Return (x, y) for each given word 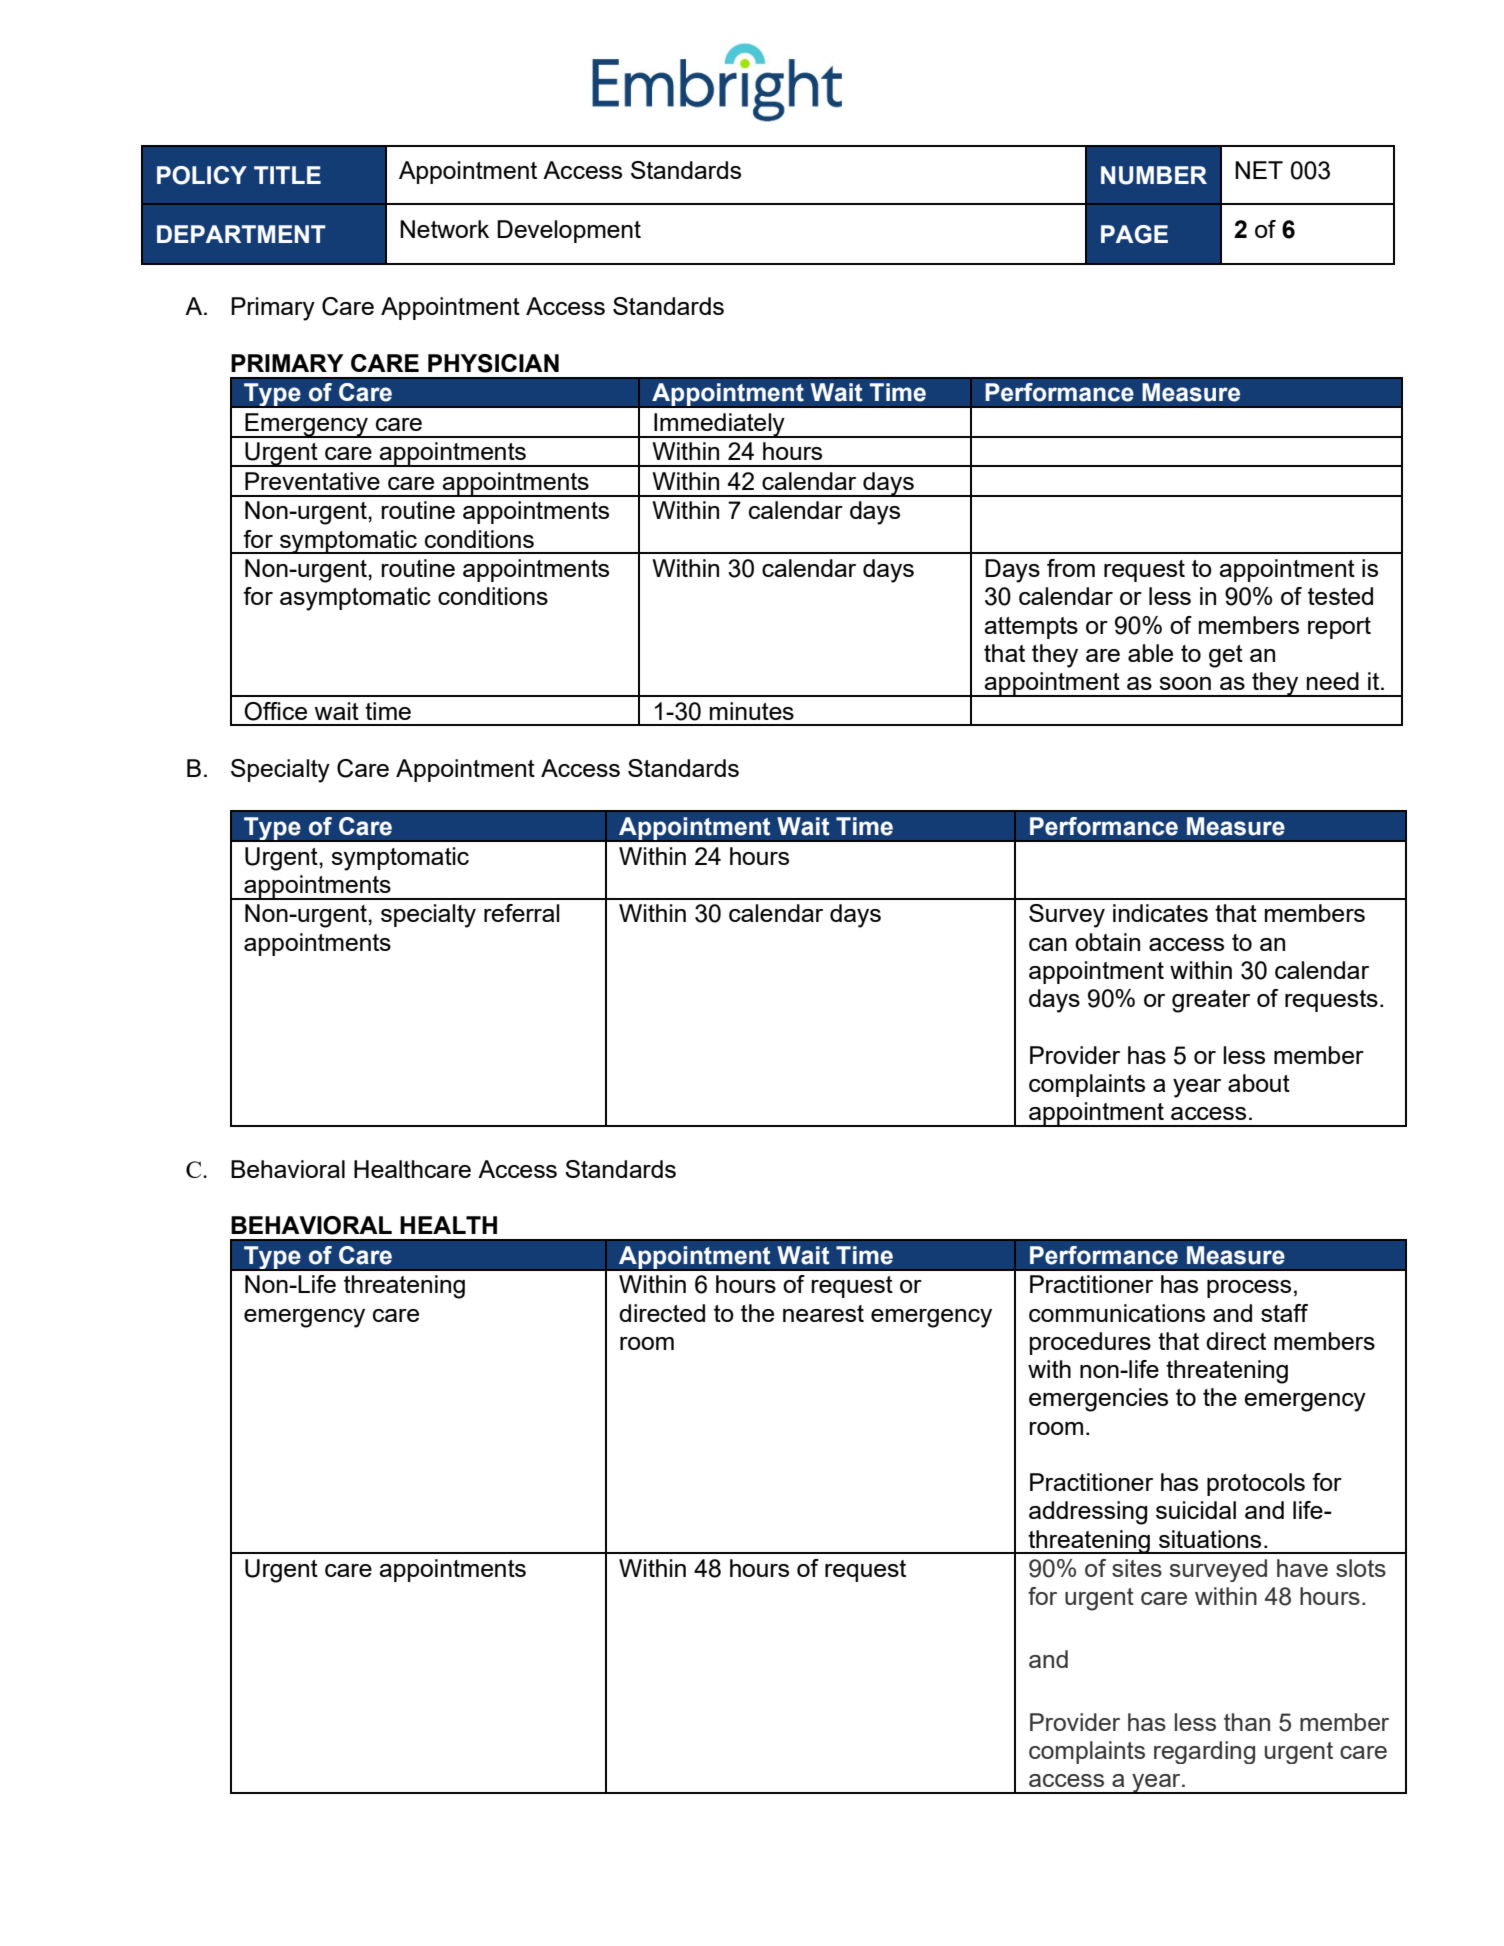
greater (1211, 1001)
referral (522, 913)
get (1226, 656)
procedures (1090, 1343)
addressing (1088, 1513)
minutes (752, 711)
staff (1284, 1313)
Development (569, 231)
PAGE (1134, 234)
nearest (823, 1313)
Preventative (312, 481)
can (1048, 944)
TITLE (287, 175)
